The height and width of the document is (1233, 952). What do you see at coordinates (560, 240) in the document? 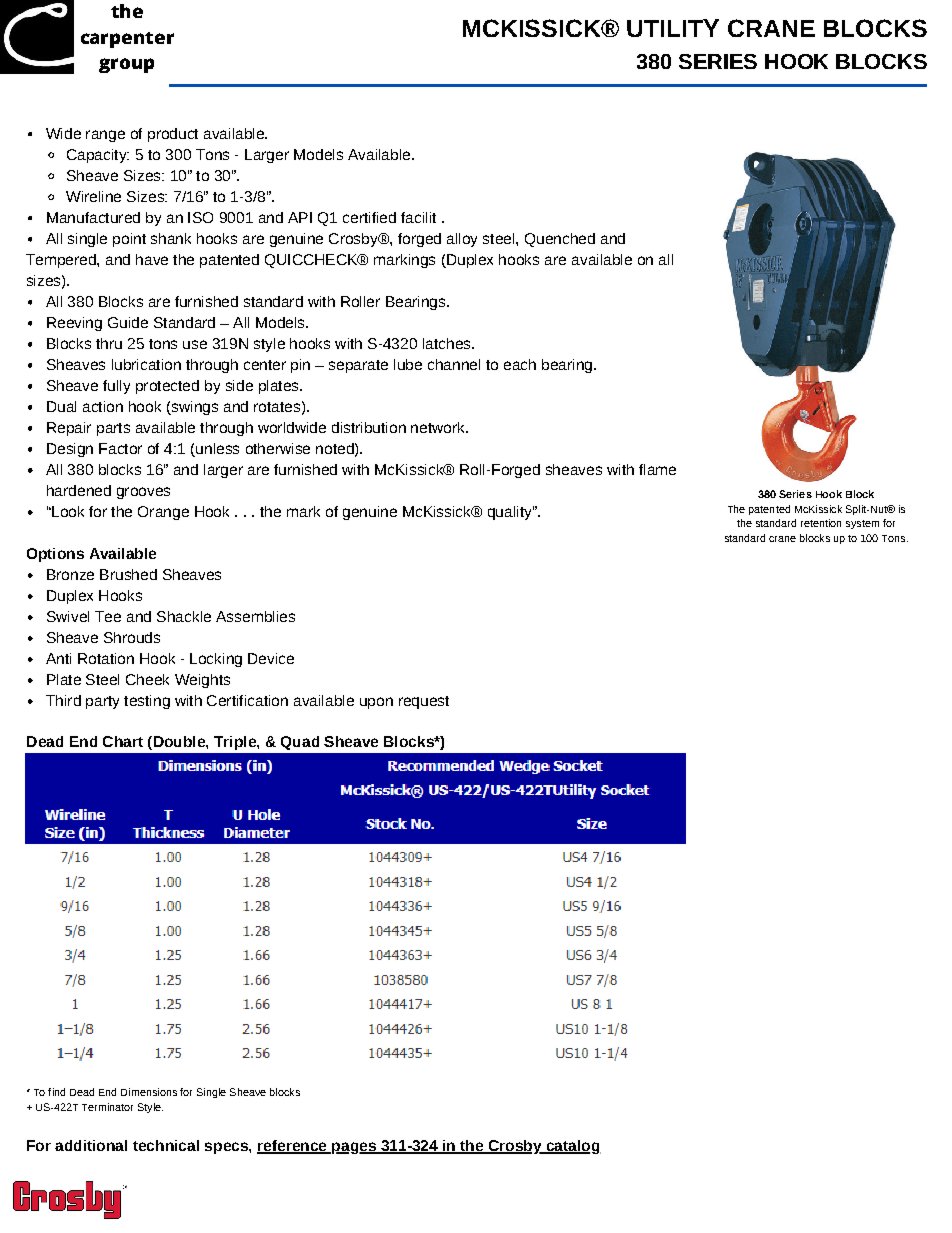
I see `Quenched` at bounding box center [560, 240].
